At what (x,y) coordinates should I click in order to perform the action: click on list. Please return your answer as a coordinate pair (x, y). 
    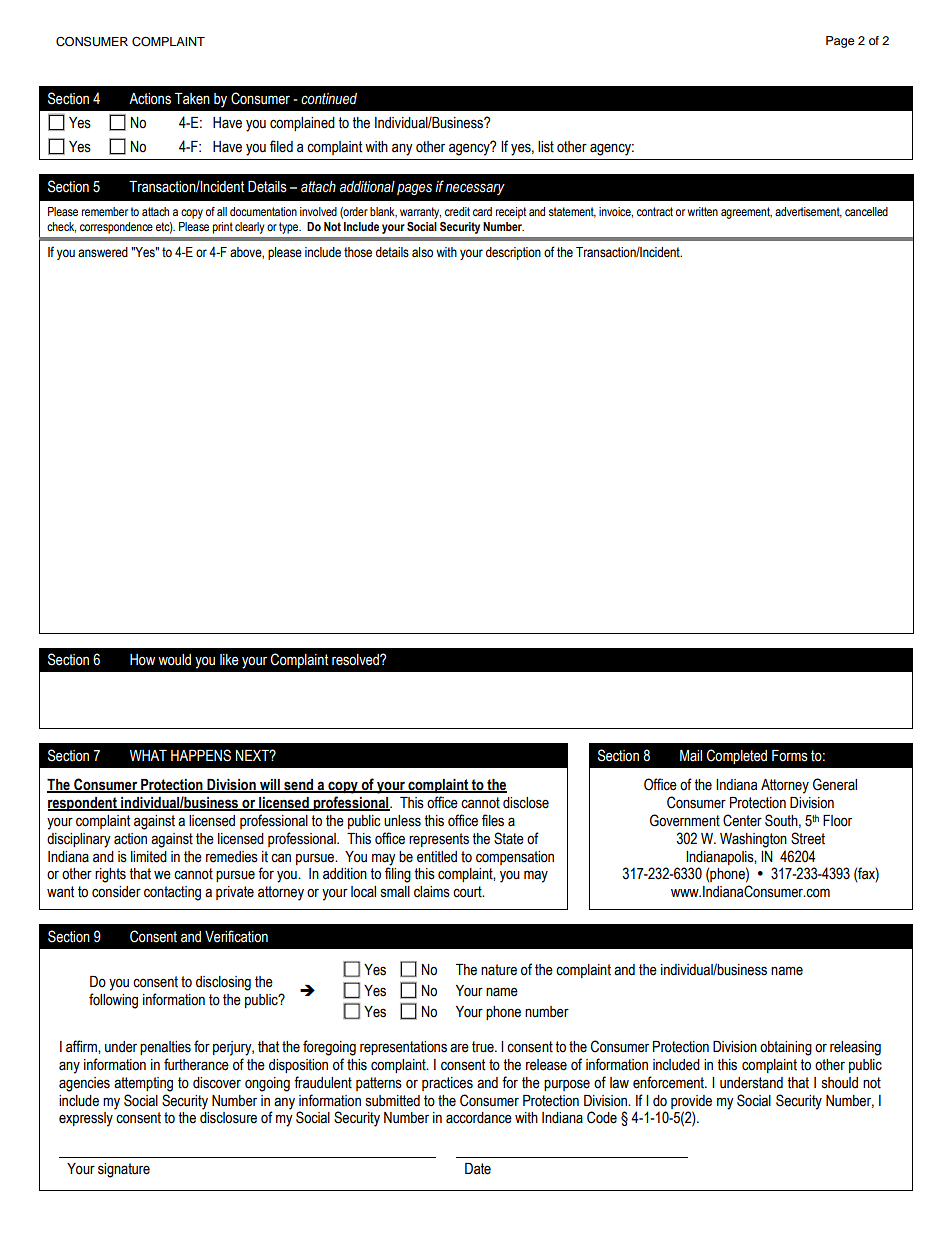
    Looking at the image, I should click on (546, 147).
